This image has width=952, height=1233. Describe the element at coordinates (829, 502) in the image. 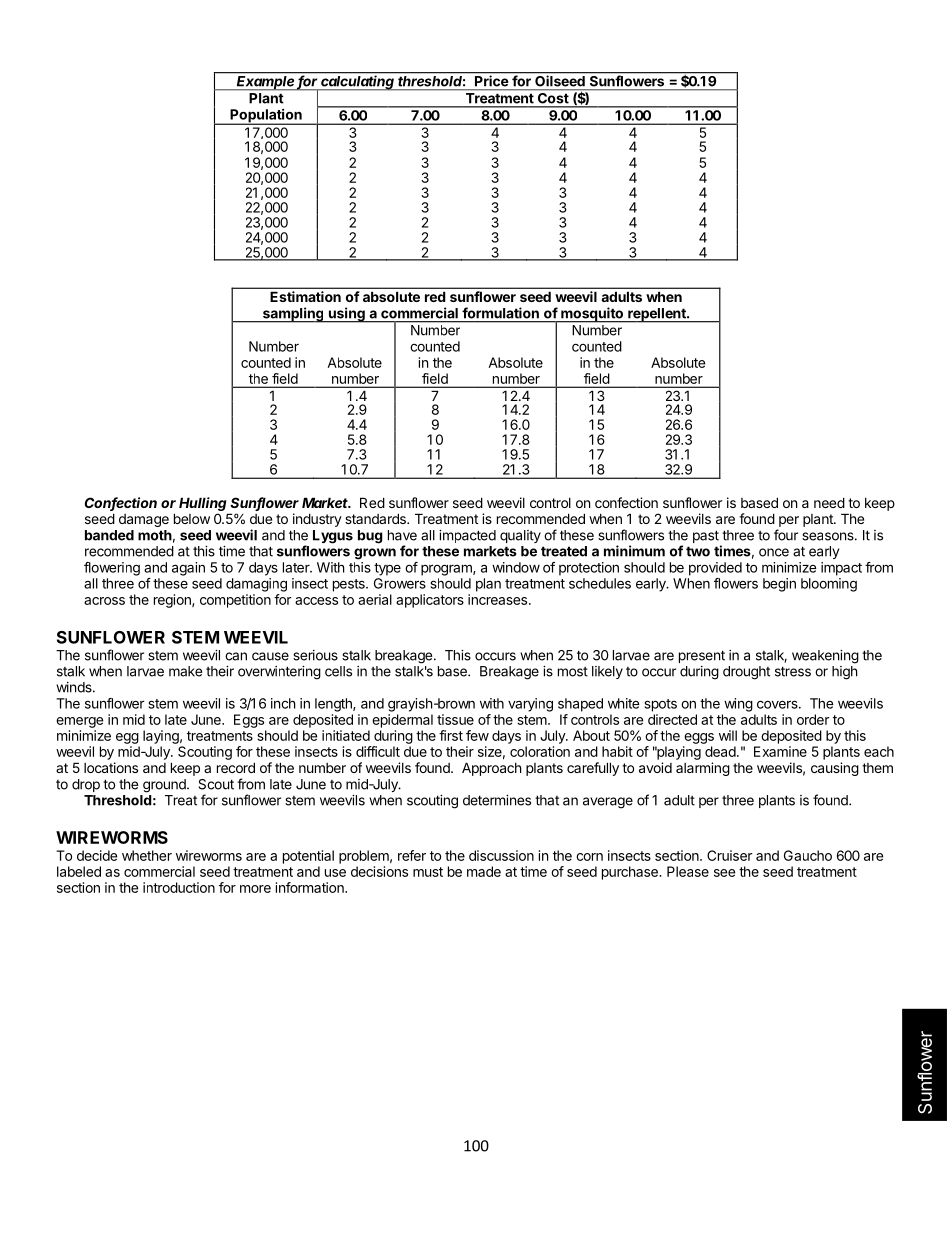

I see `need` at that location.
